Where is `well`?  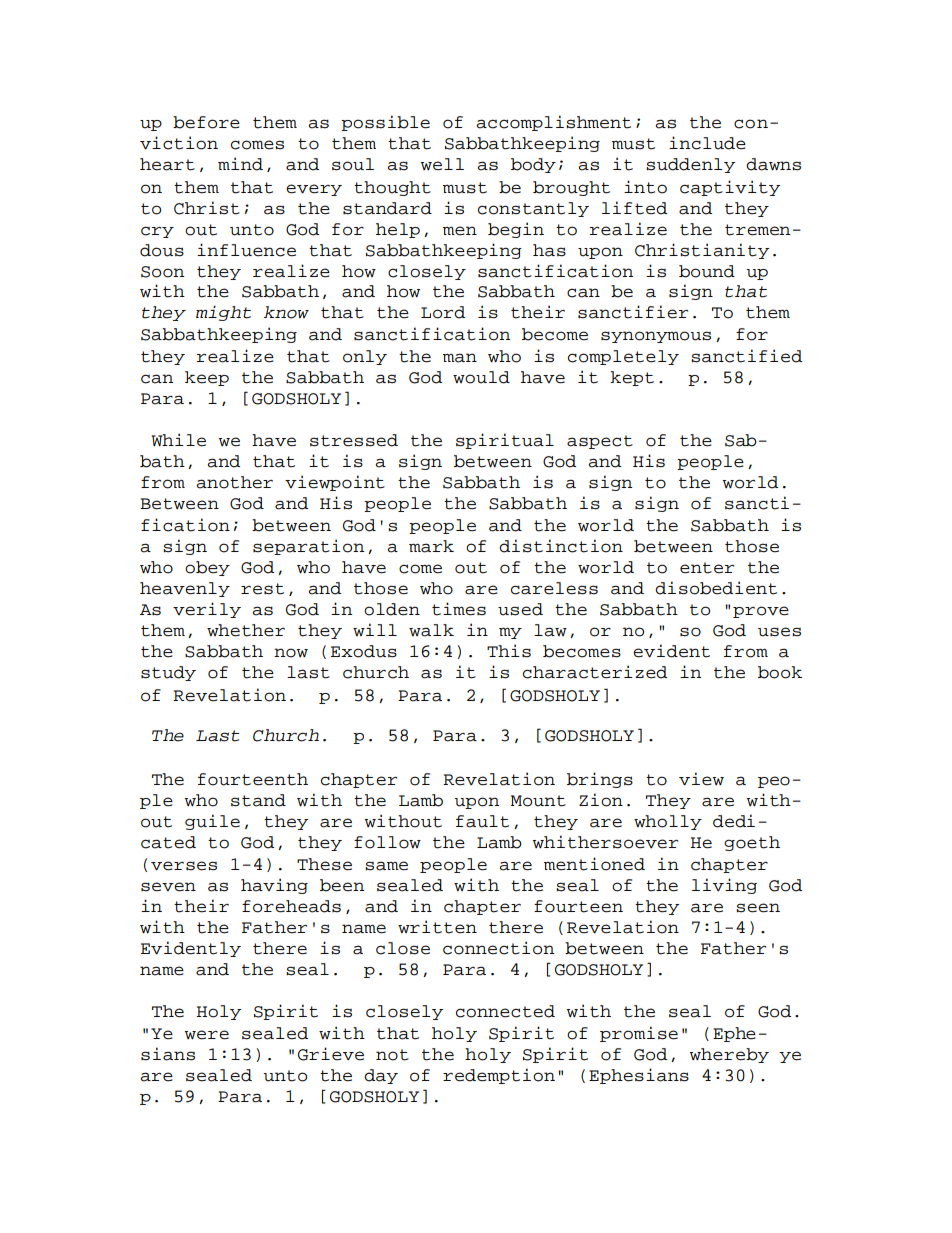 well is located at coordinates (442, 164).
